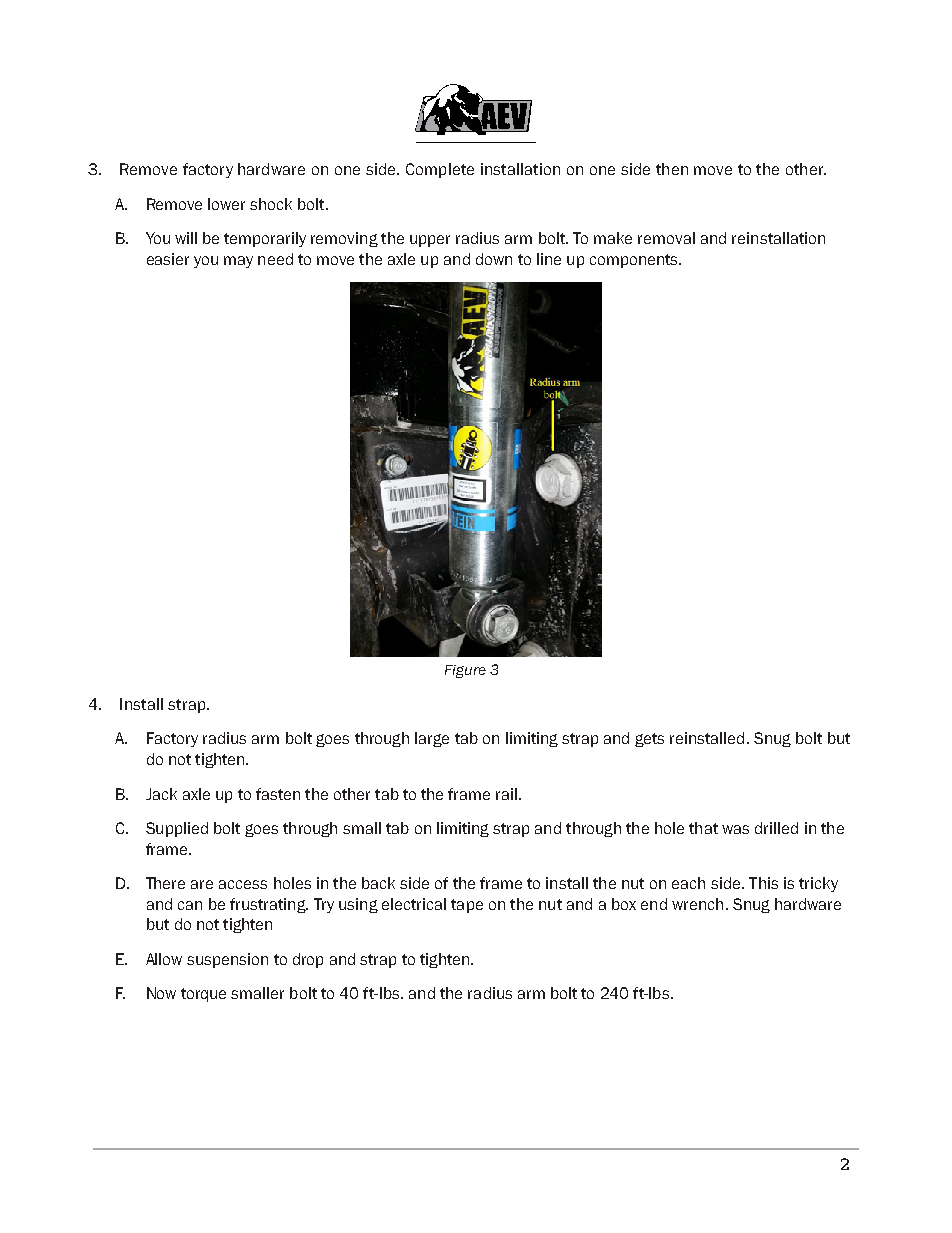 Image resolution: width=952 pixels, height=1233 pixels. I want to click on Figure, so click(465, 671).
